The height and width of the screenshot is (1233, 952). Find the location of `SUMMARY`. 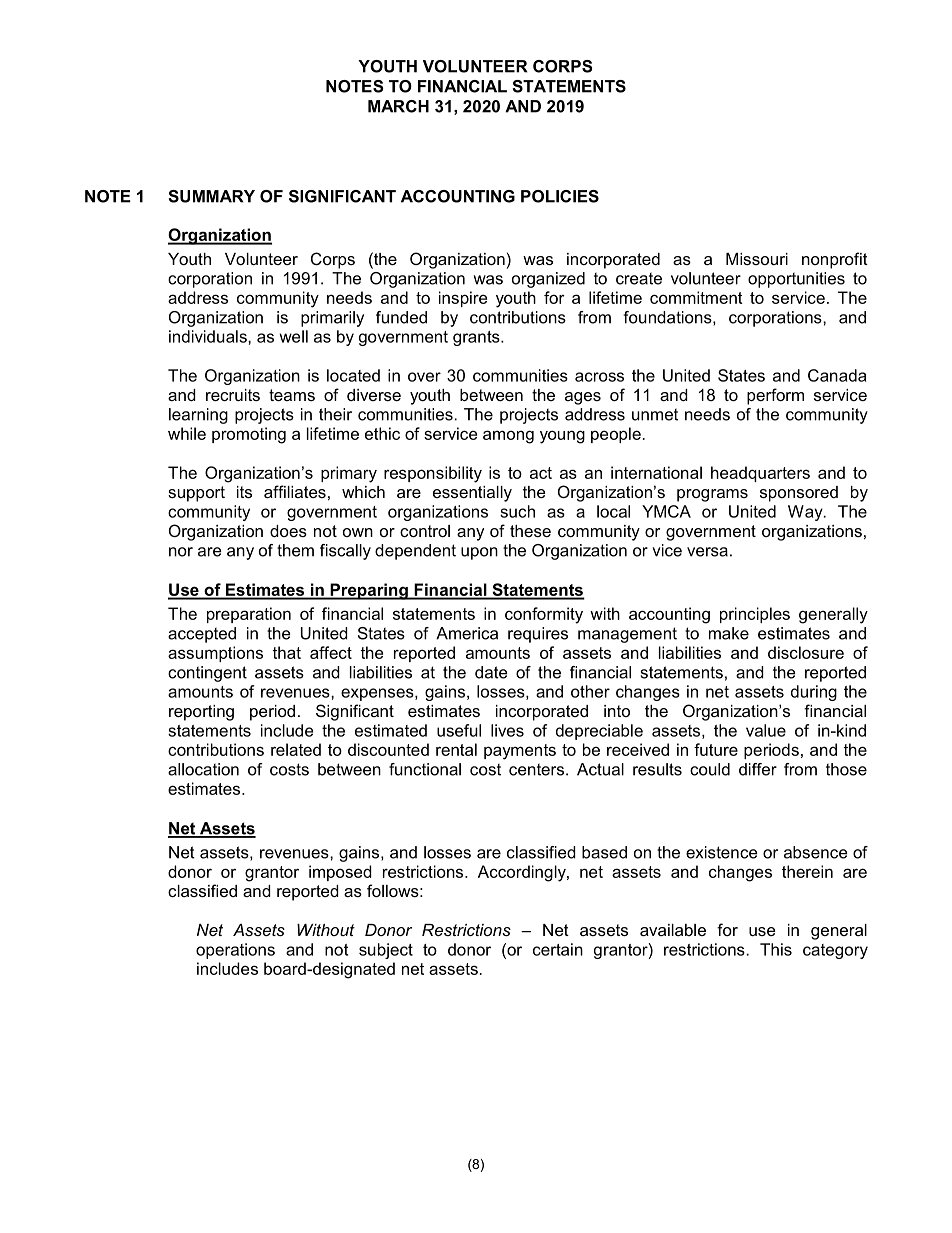

SUMMARY is located at coordinates (211, 196).
